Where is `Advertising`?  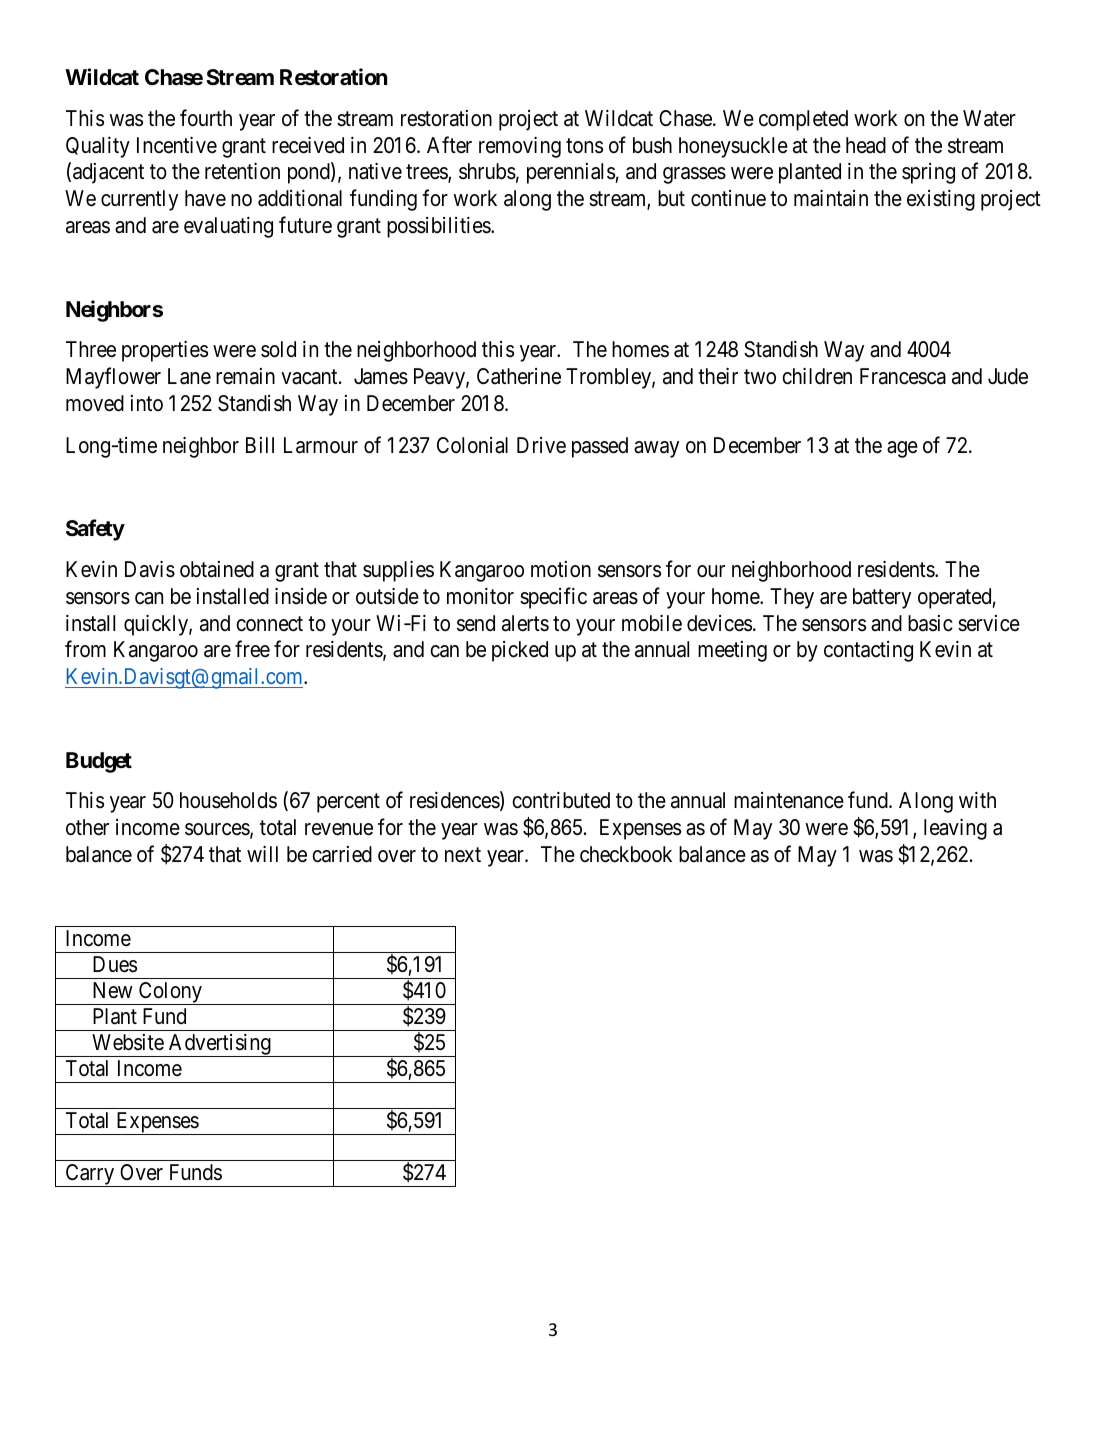
Advertising is located at coordinates (220, 1045).
